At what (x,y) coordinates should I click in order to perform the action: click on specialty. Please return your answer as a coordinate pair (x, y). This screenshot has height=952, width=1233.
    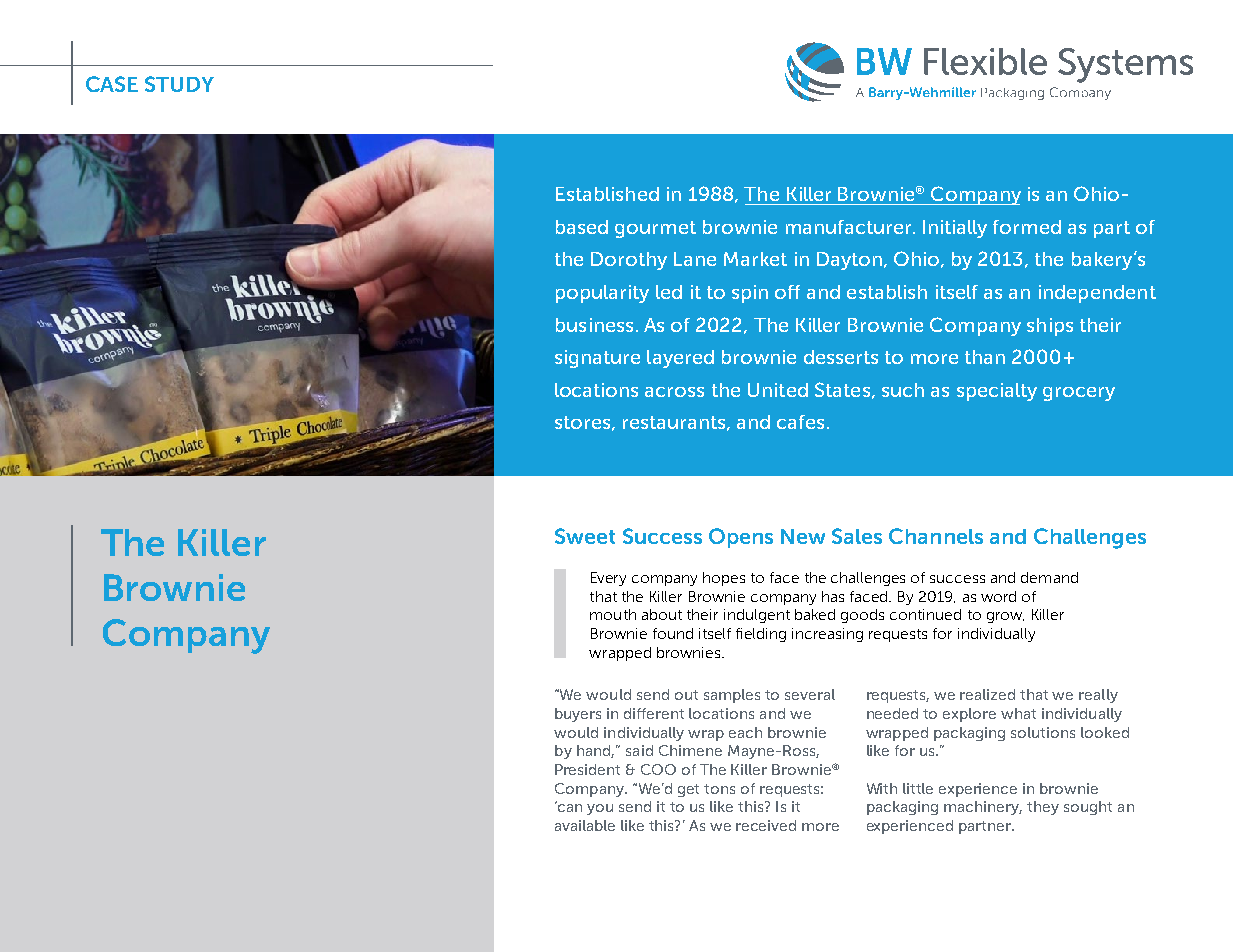
    Looking at the image, I should click on (997, 392).
